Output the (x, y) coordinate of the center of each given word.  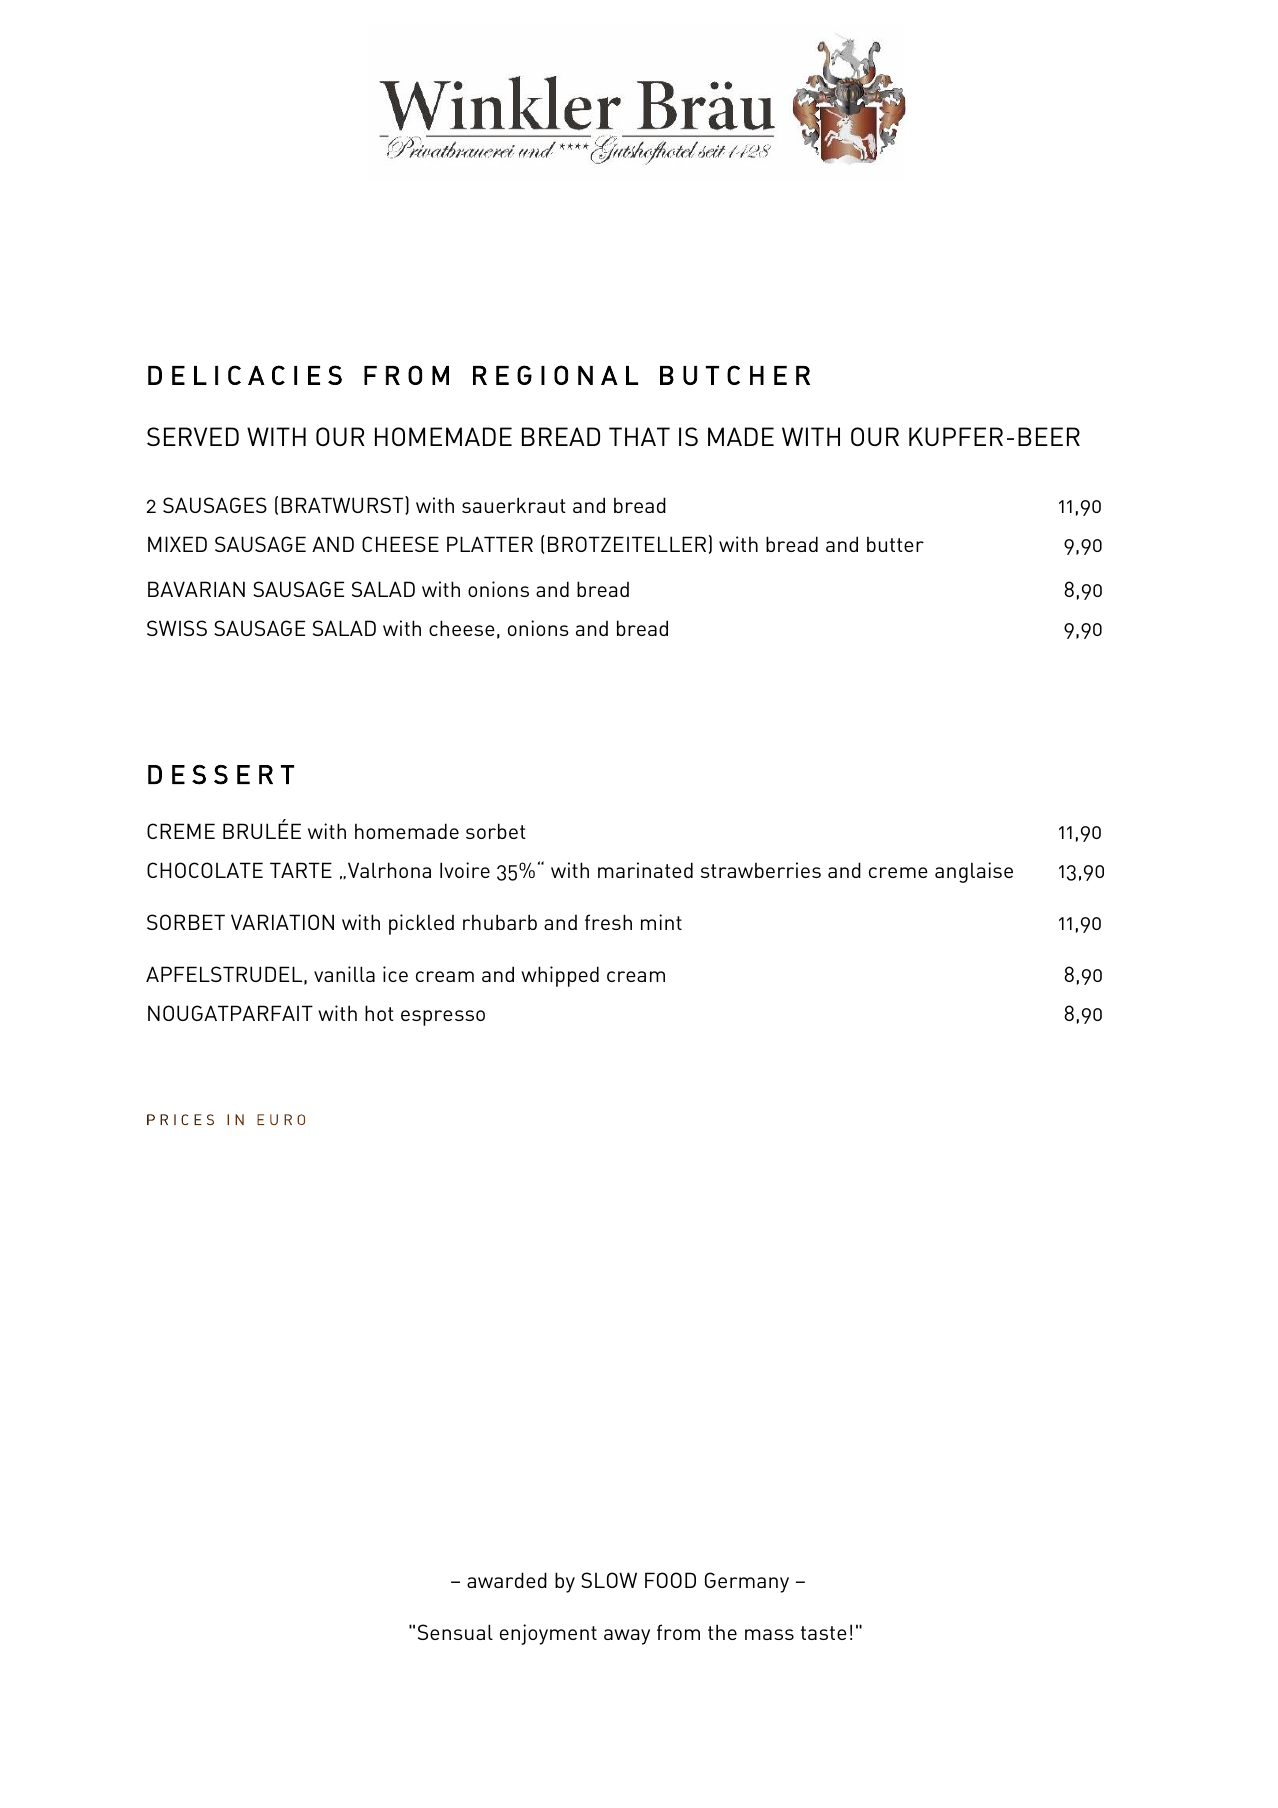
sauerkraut (514, 505)
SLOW (609, 1580)
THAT (639, 436)
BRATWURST (343, 505)
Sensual (455, 1632)
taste (824, 1633)
